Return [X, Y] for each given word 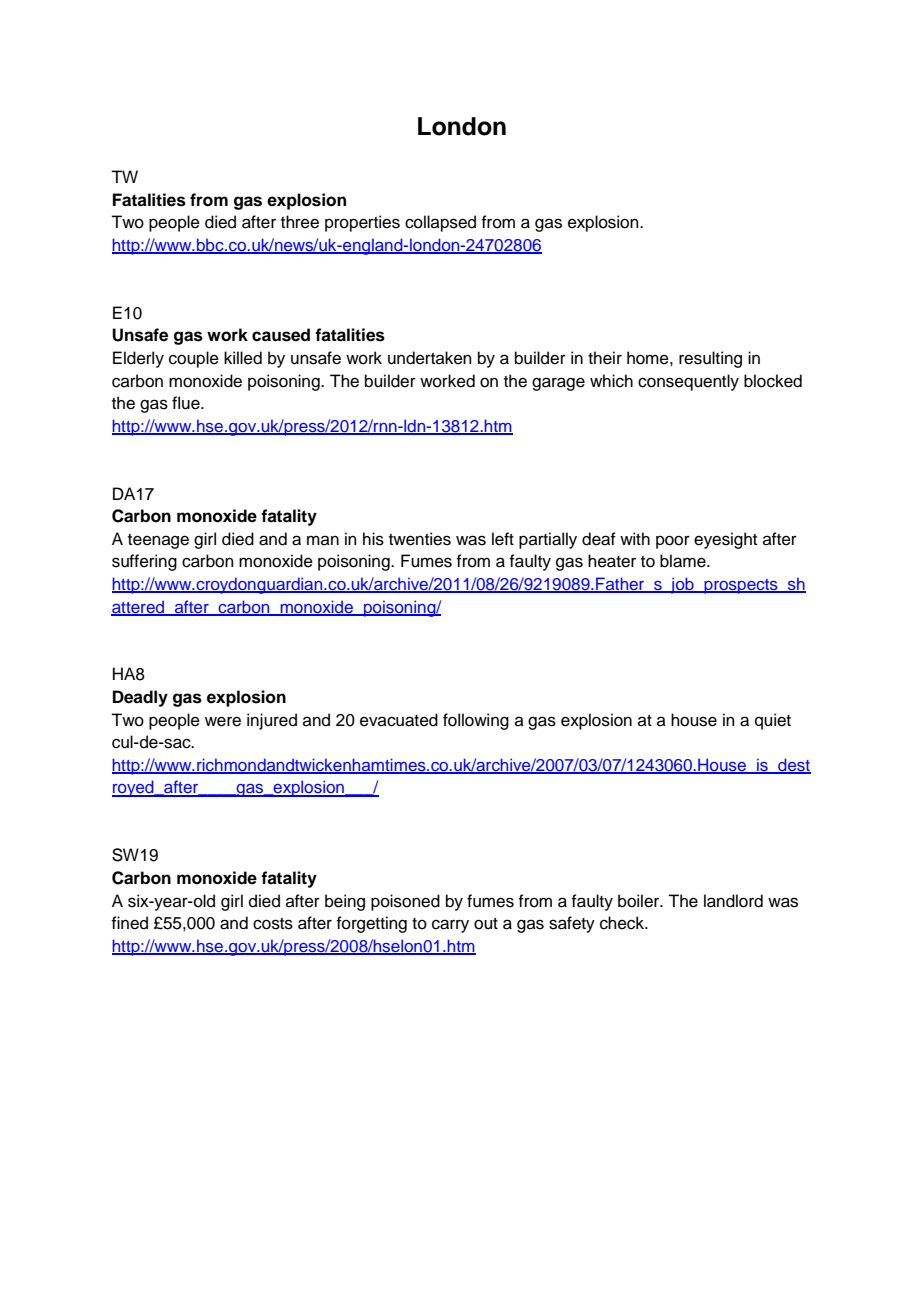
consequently [688, 382]
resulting [710, 359]
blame [684, 561]
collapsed [440, 223]
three [300, 222]
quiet [773, 721]
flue [187, 403]
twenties [420, 539]
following [476, 721]
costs [273, 924]
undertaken [430, 358]
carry [450, 926]
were [223, 721]
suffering [144, 562]
